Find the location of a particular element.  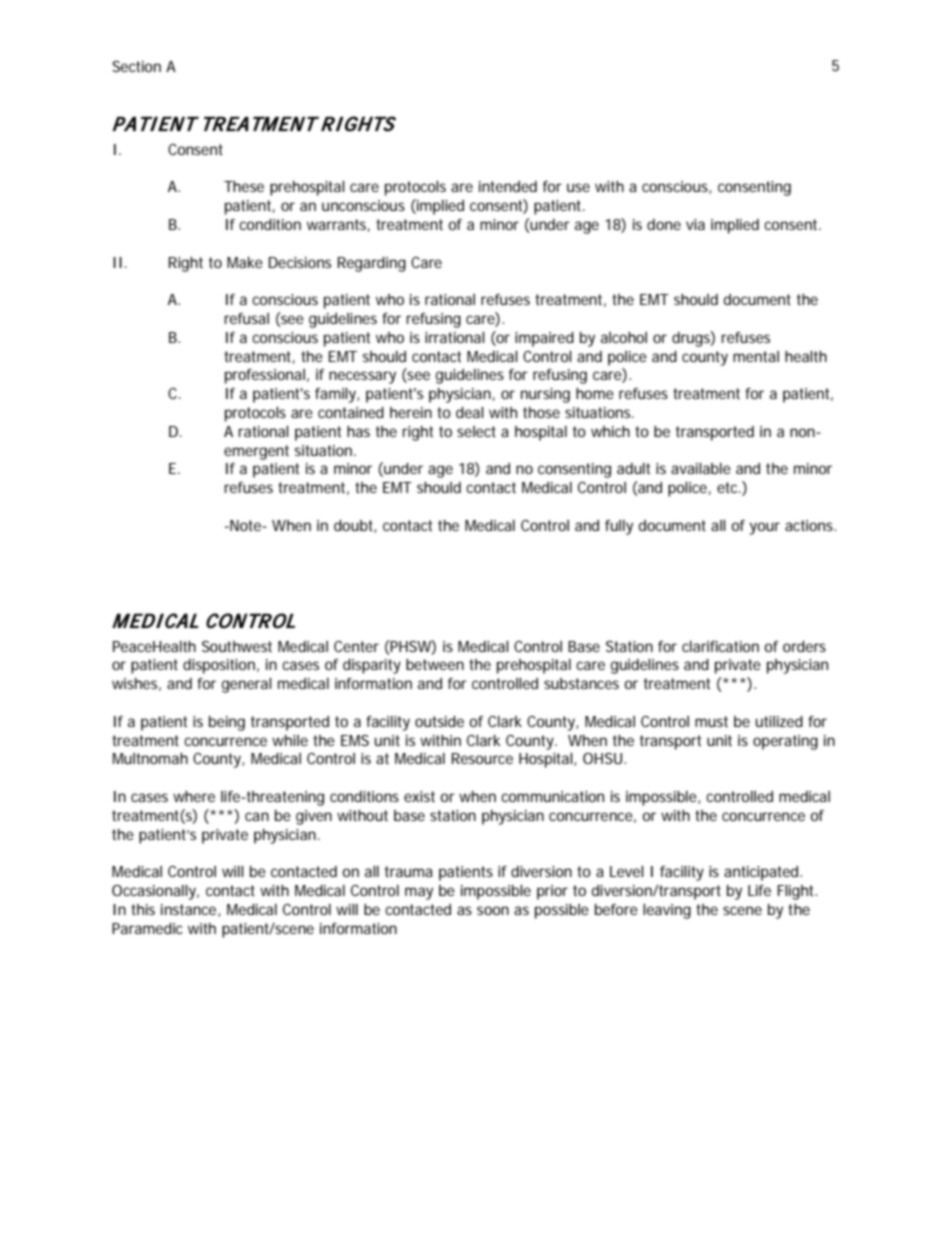

intended is located at coordinates (508, 186).
